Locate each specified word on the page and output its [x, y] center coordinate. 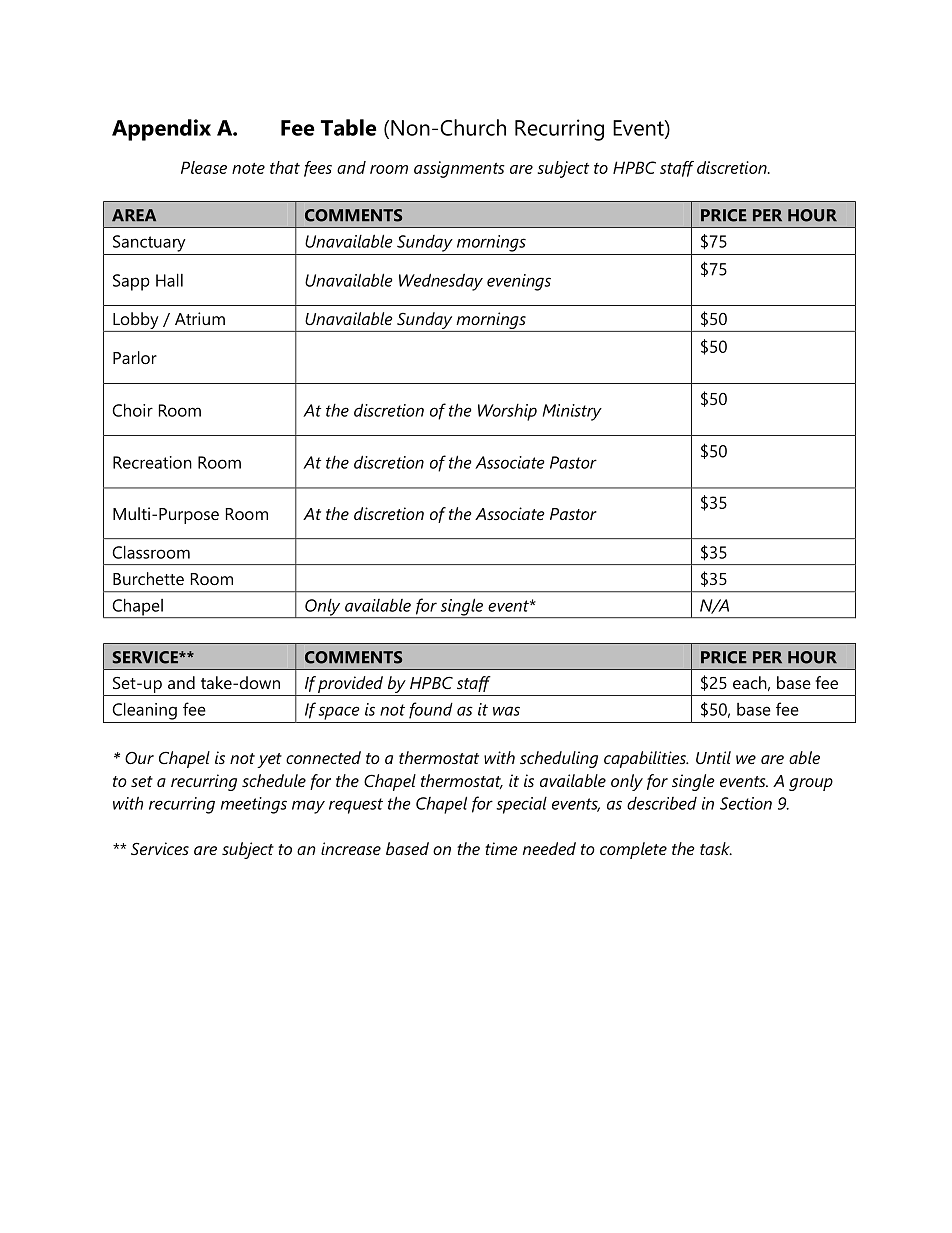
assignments [459, 169]
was [506, 711]
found [431, 710]
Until [713, 757]
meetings [254, 805]
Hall [169, 280]
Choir [132, 410]
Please [204, 167]
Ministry [572, 412]
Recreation [152, 462]
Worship [507, 412]
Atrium [200, 318]
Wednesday [441, 282]
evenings [519, 282]
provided [350, 684]
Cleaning [144, 711]
